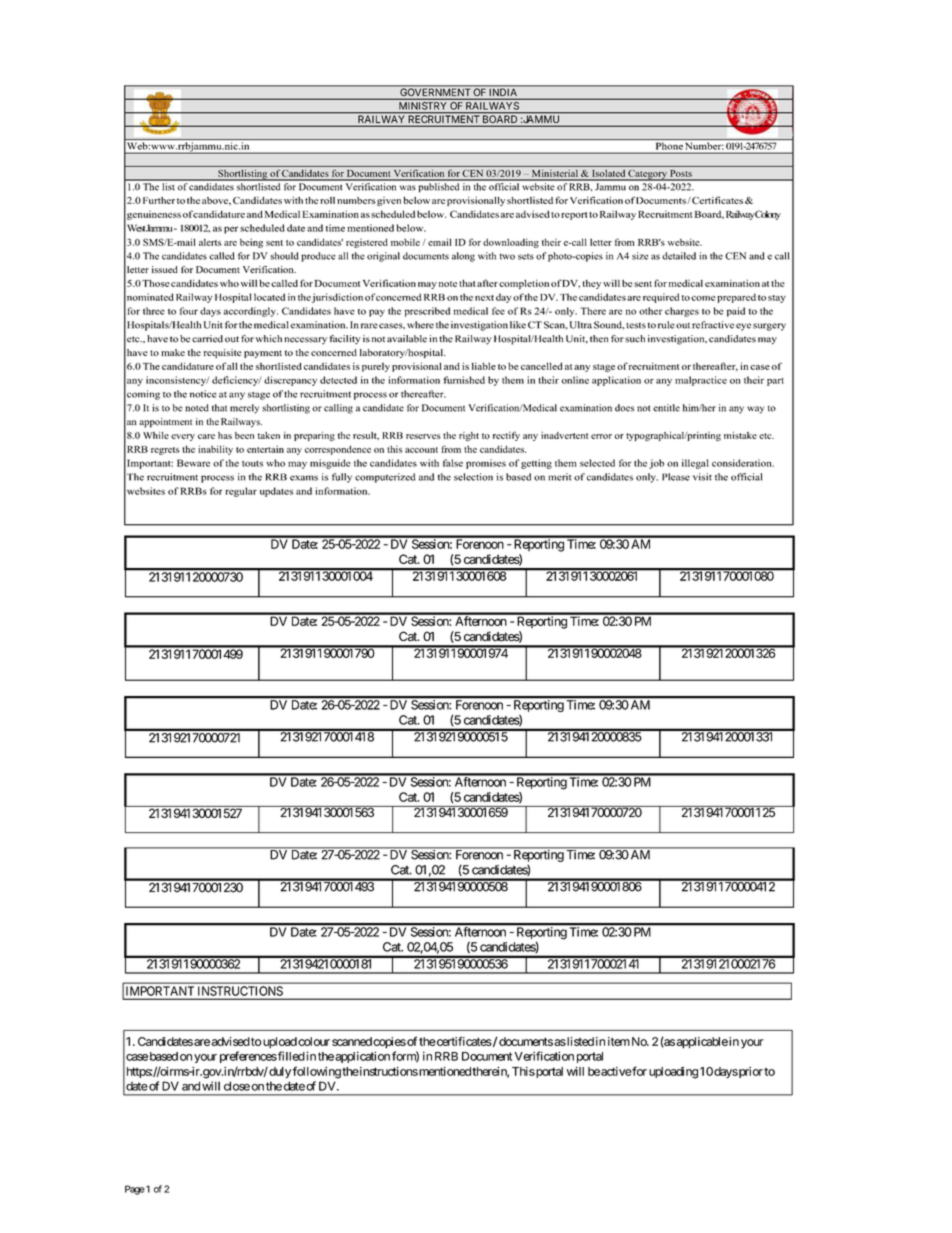 This page has width=952, height=1233. Describe the element at coordinates (237, 1086) in the page. I see `close` at that location.
